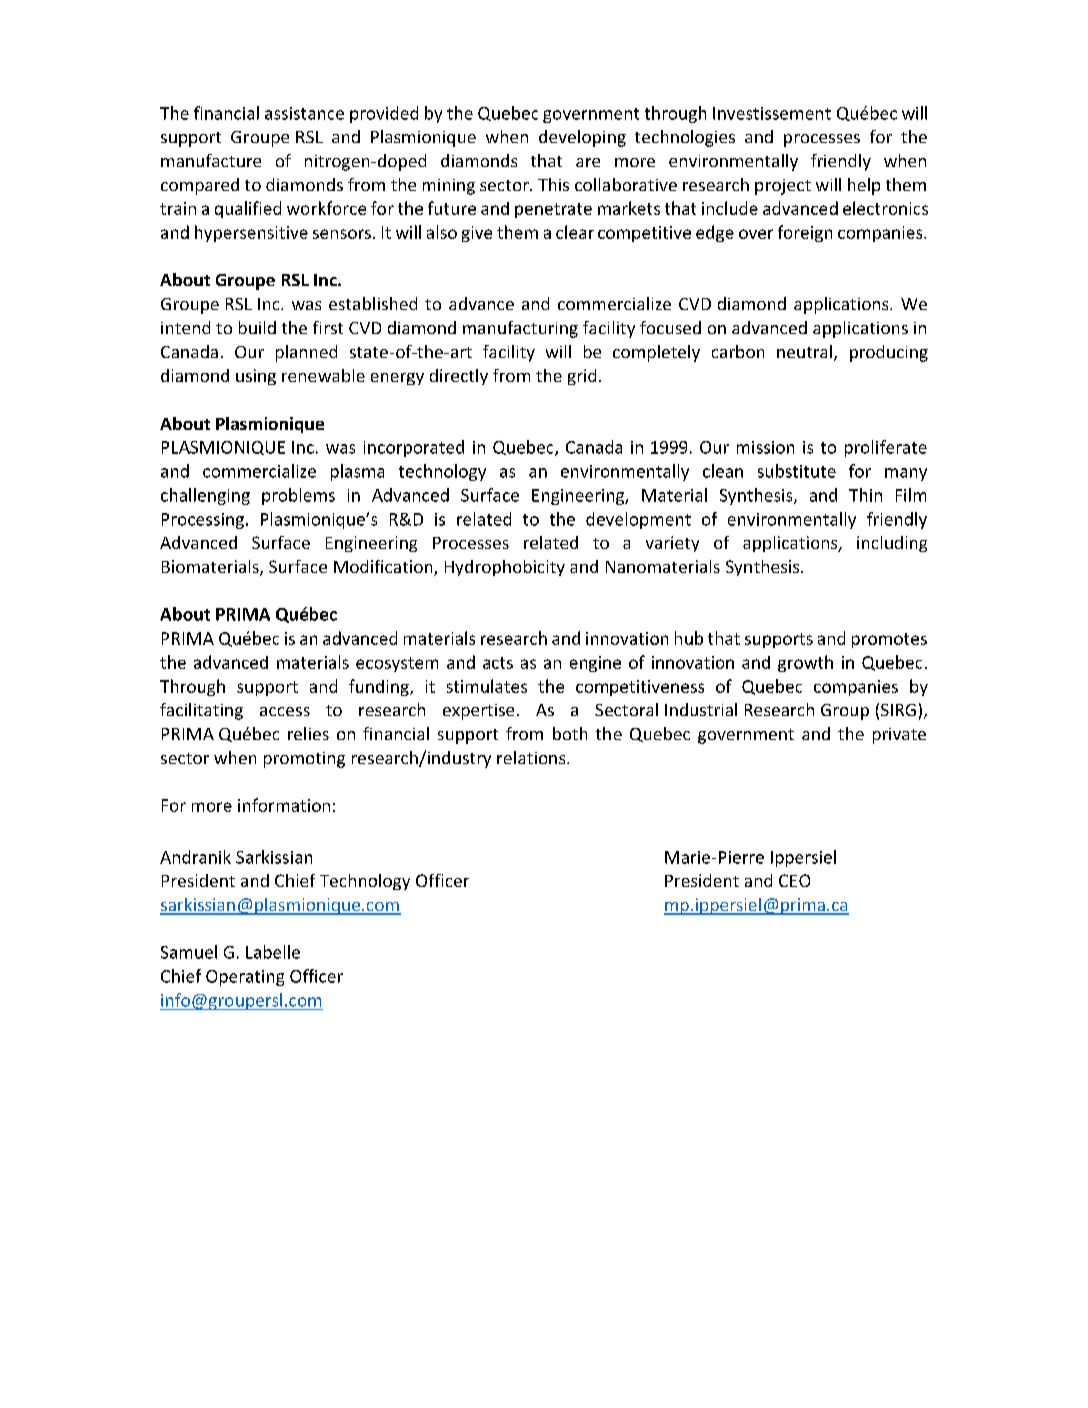  Describe the element at coordinates (304, 113) in the image. I see `assistance` at that location.
